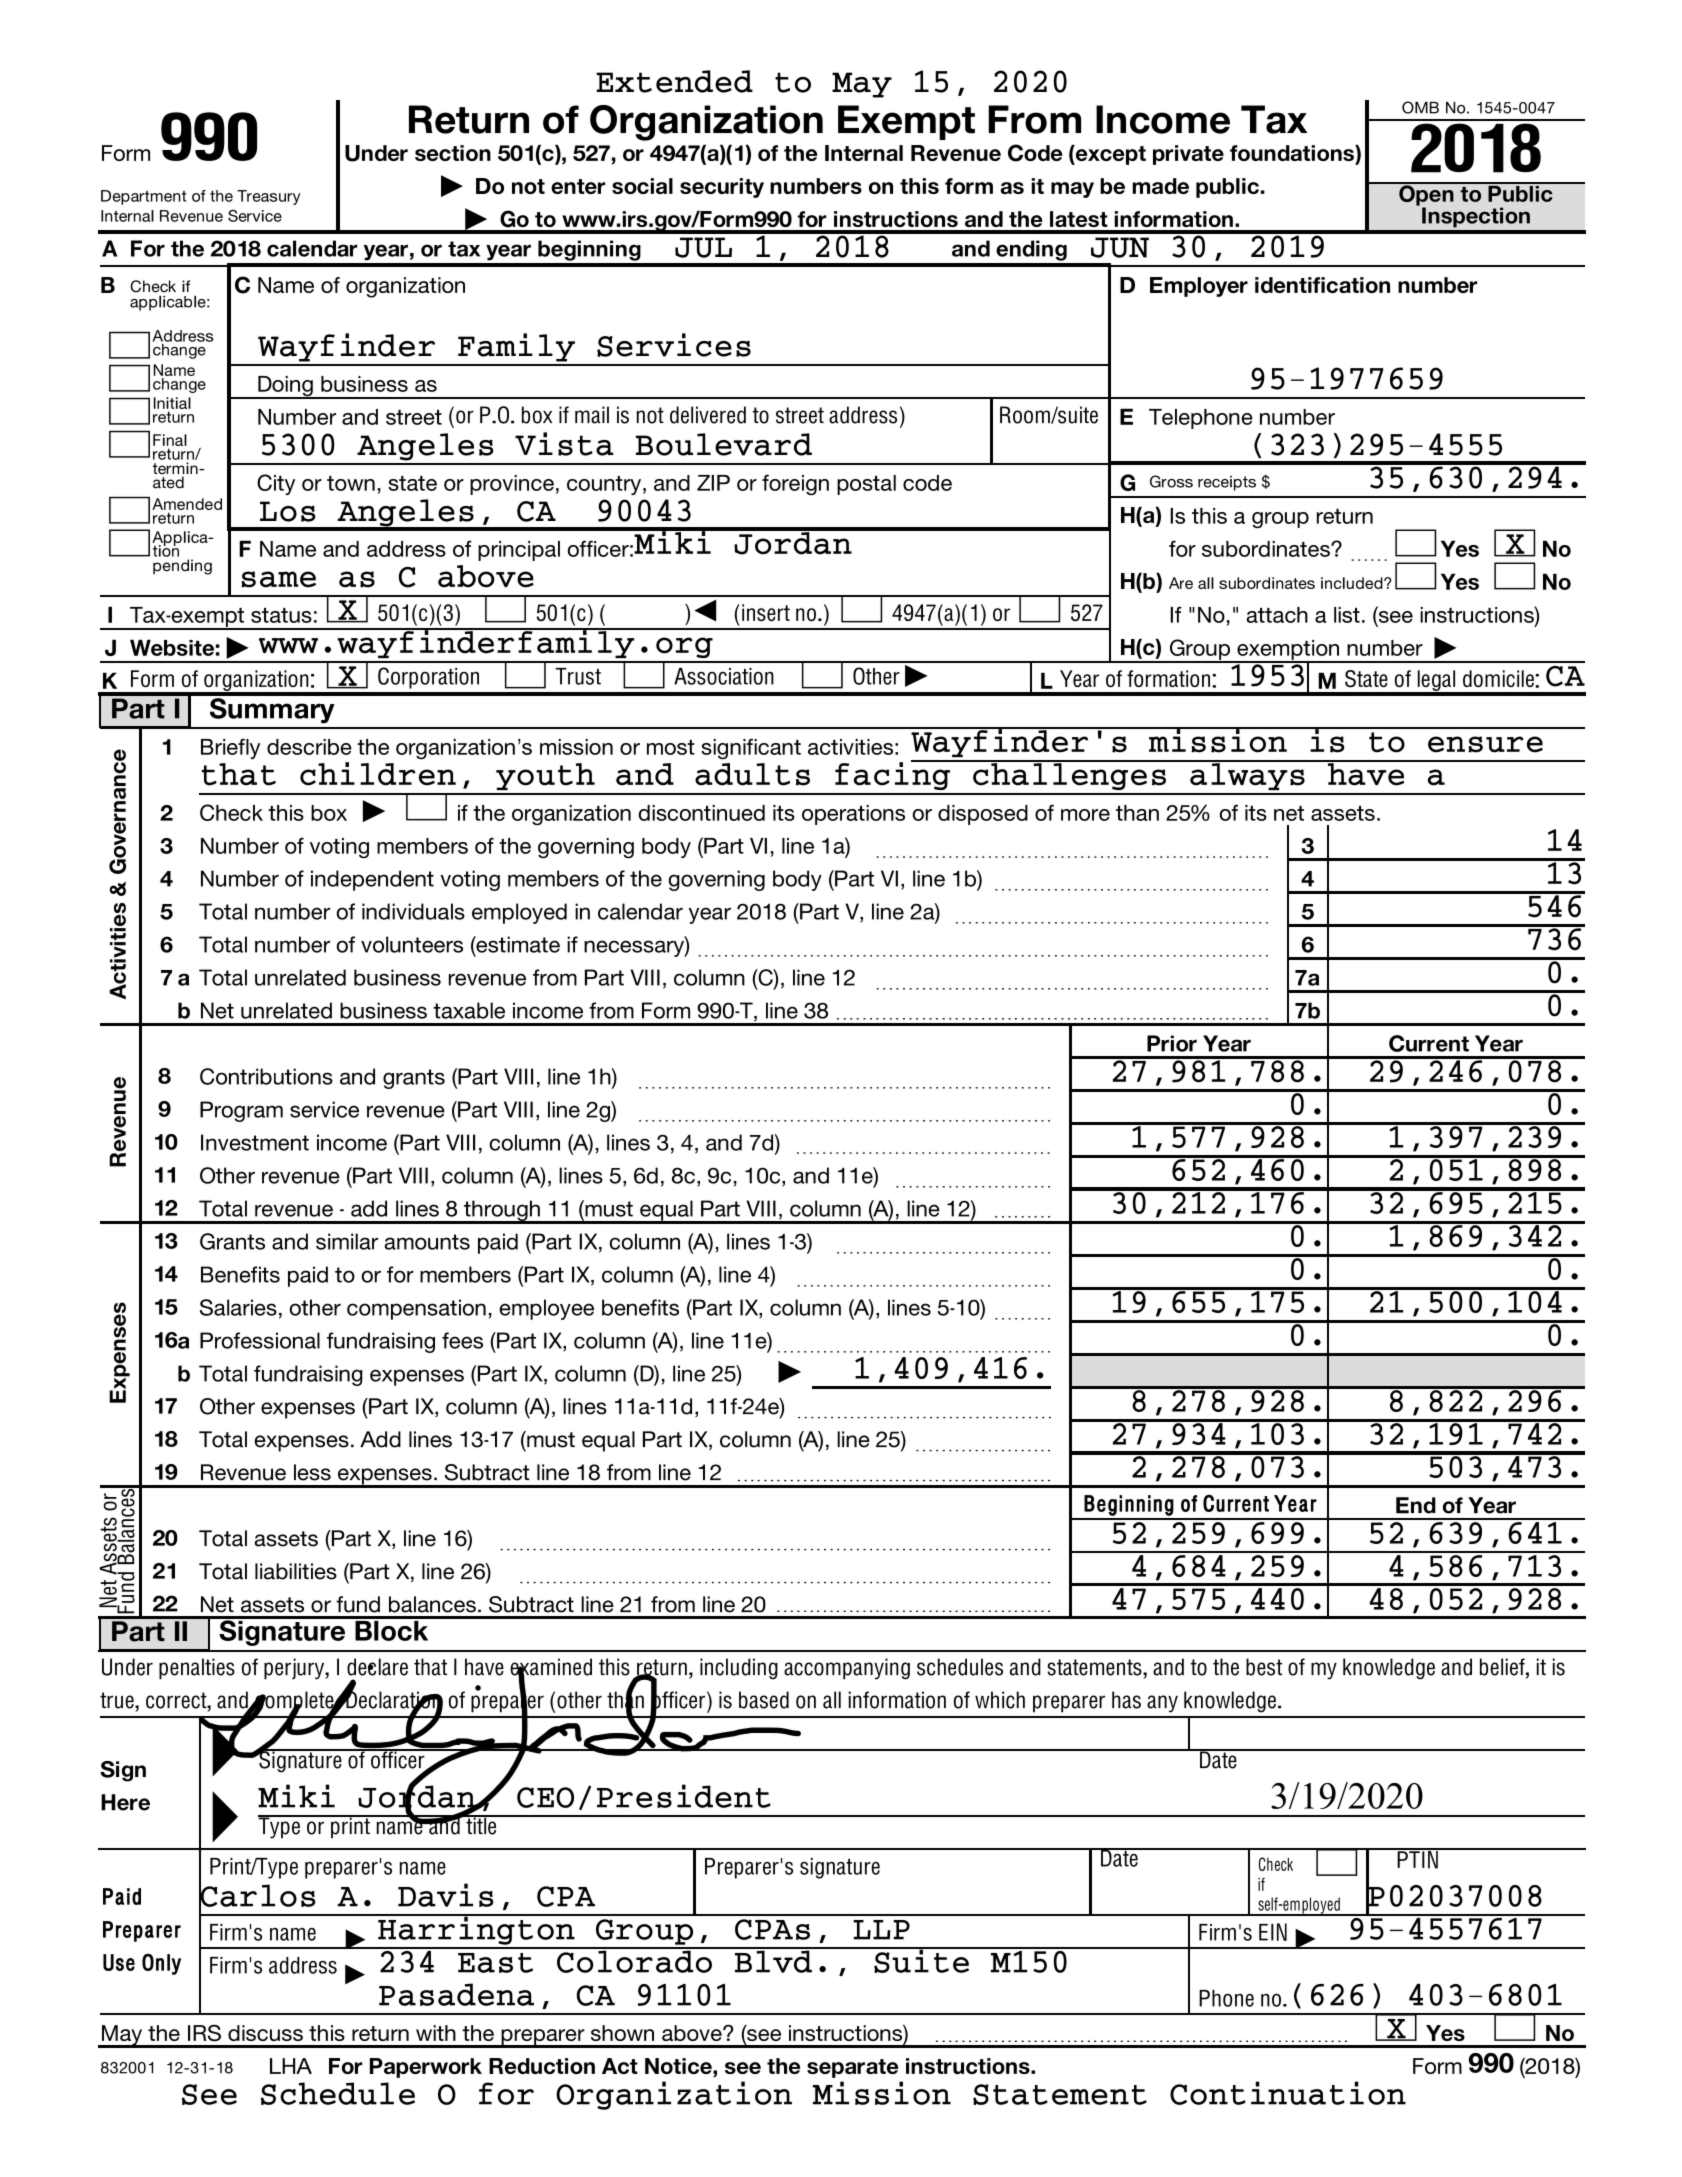 Image resolution: width=1682 pixels, height=2177 pixels. What do you see at coordinates (1264, 1667) in the screenshot?
I see `best` at bounding box center [1264, 1667].
